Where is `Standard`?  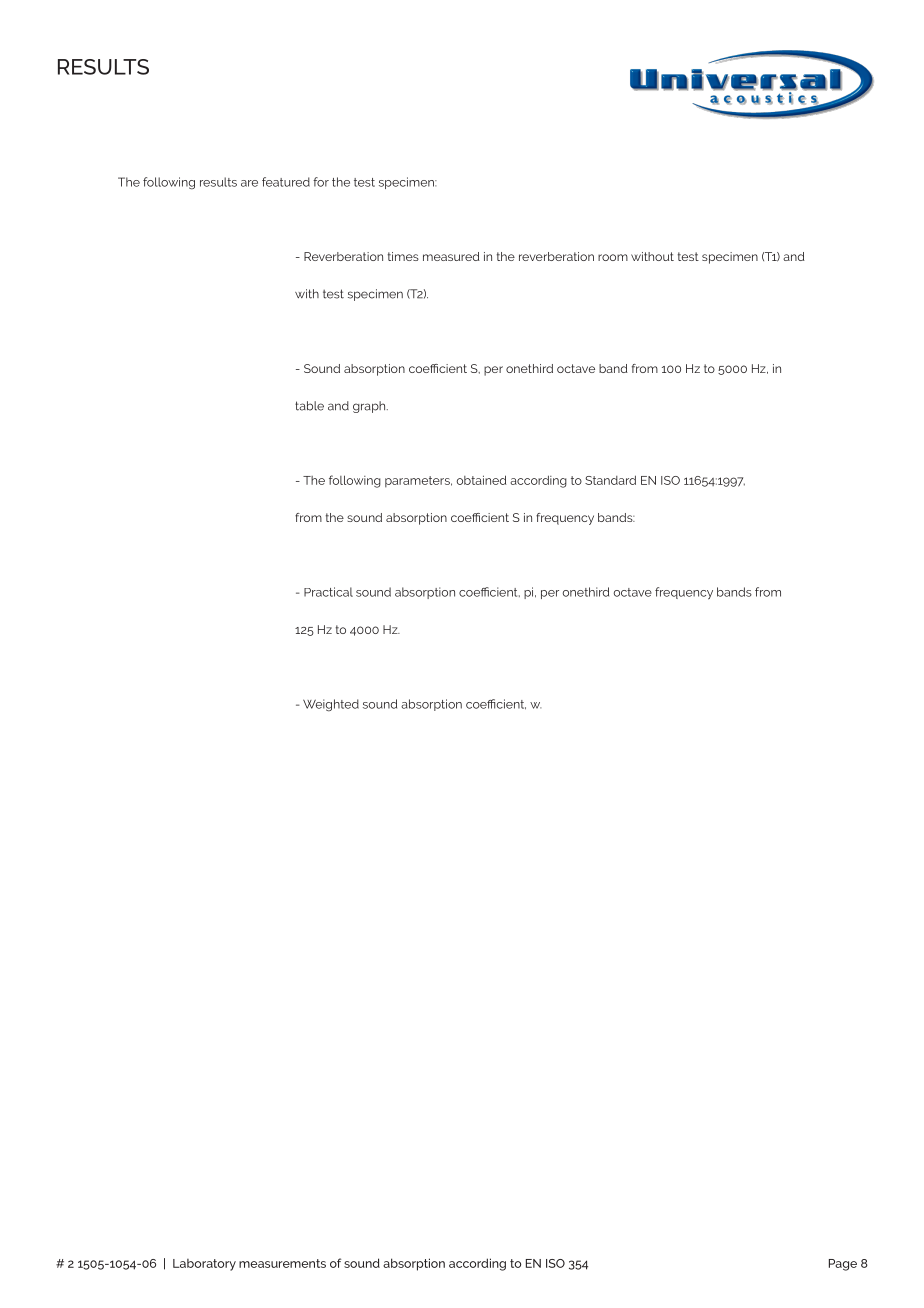 Standard is located at coordinates (610, 480).
